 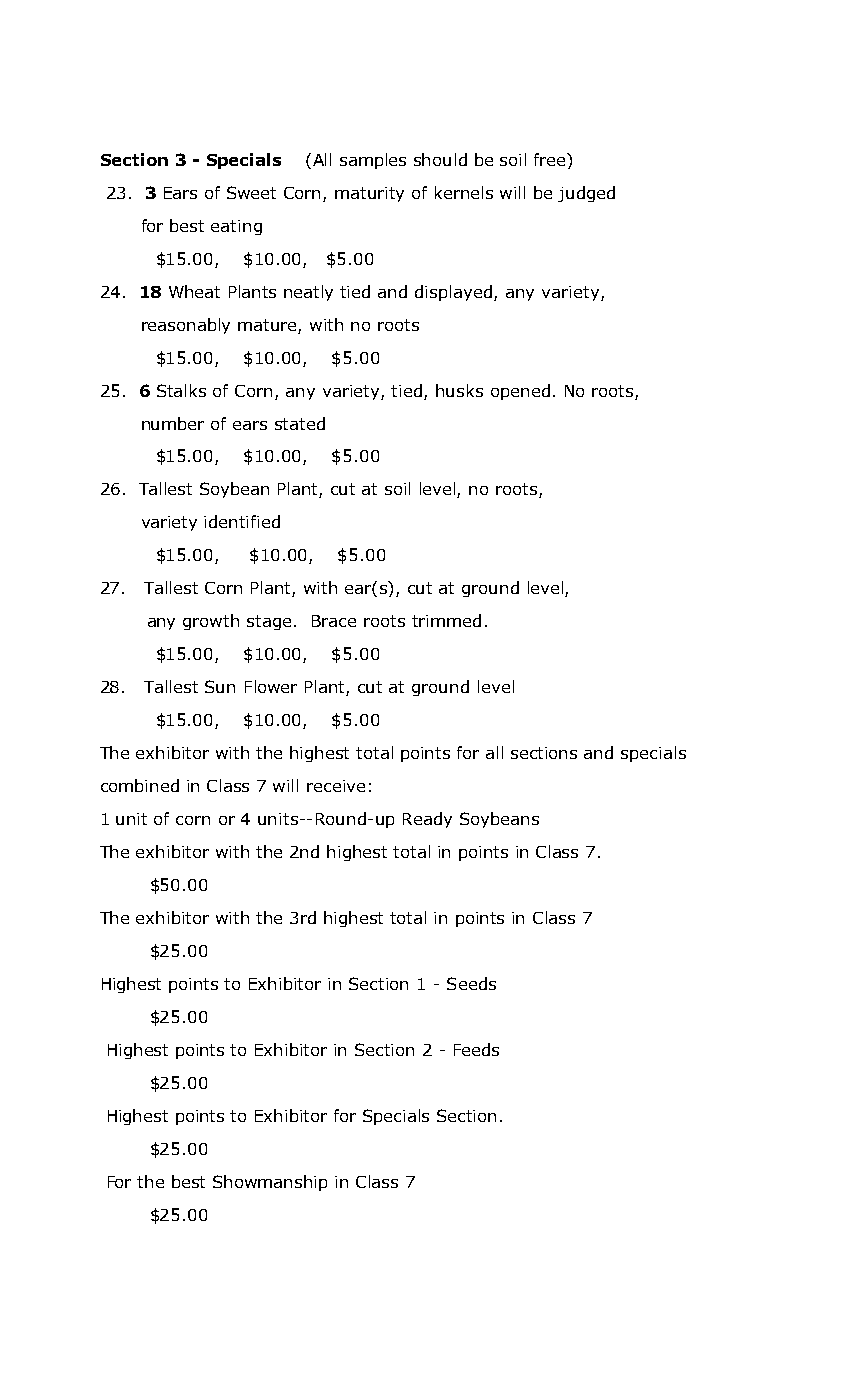 I want to click on combined, so click(x=140, y=785).
